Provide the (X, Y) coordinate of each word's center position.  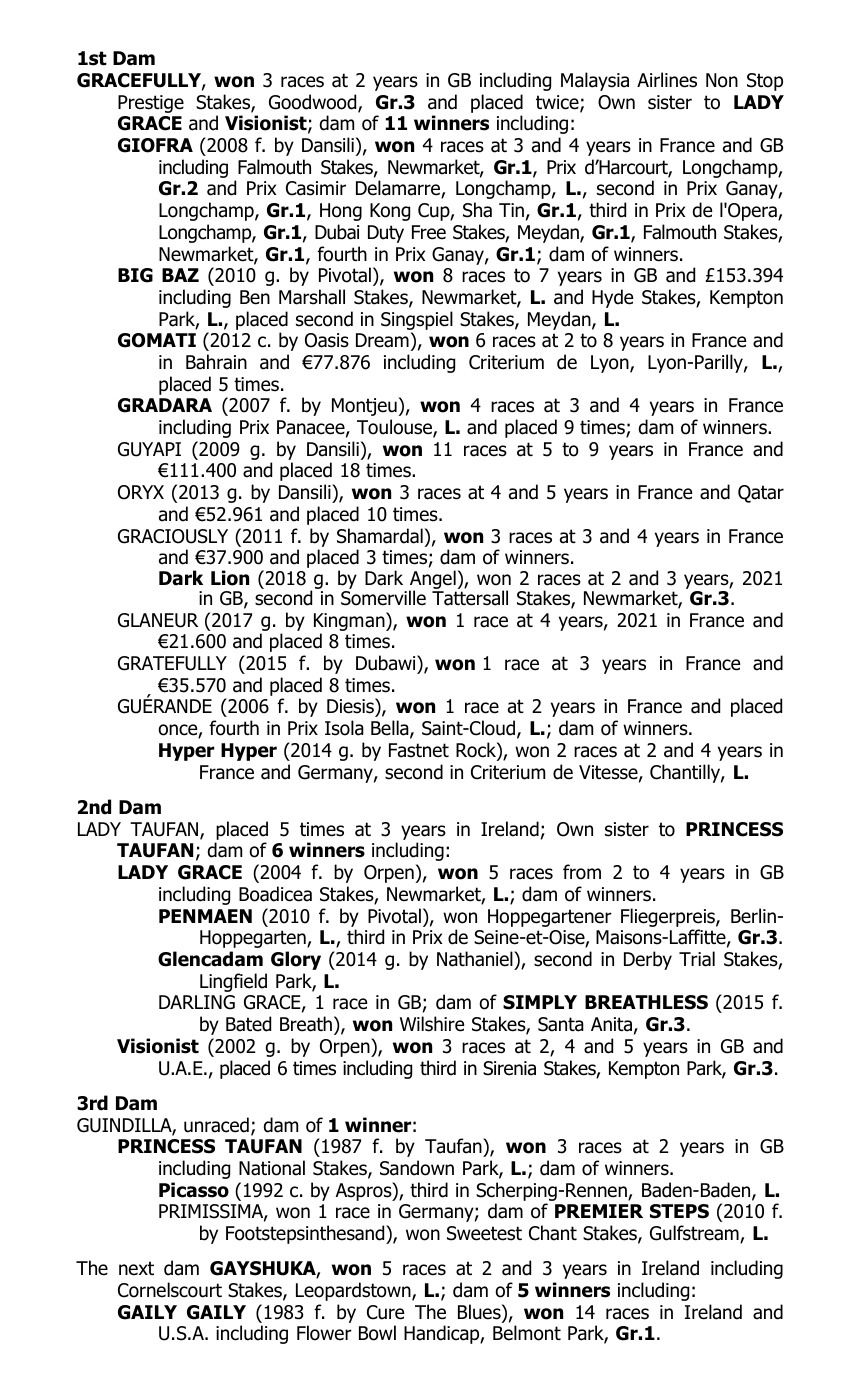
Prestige (151, 104)
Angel (433, 581)
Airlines (667, 80)
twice (558, 103)
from (582, 872)
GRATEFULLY (172, 663)
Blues (480, 1313)
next (136, 1268)
